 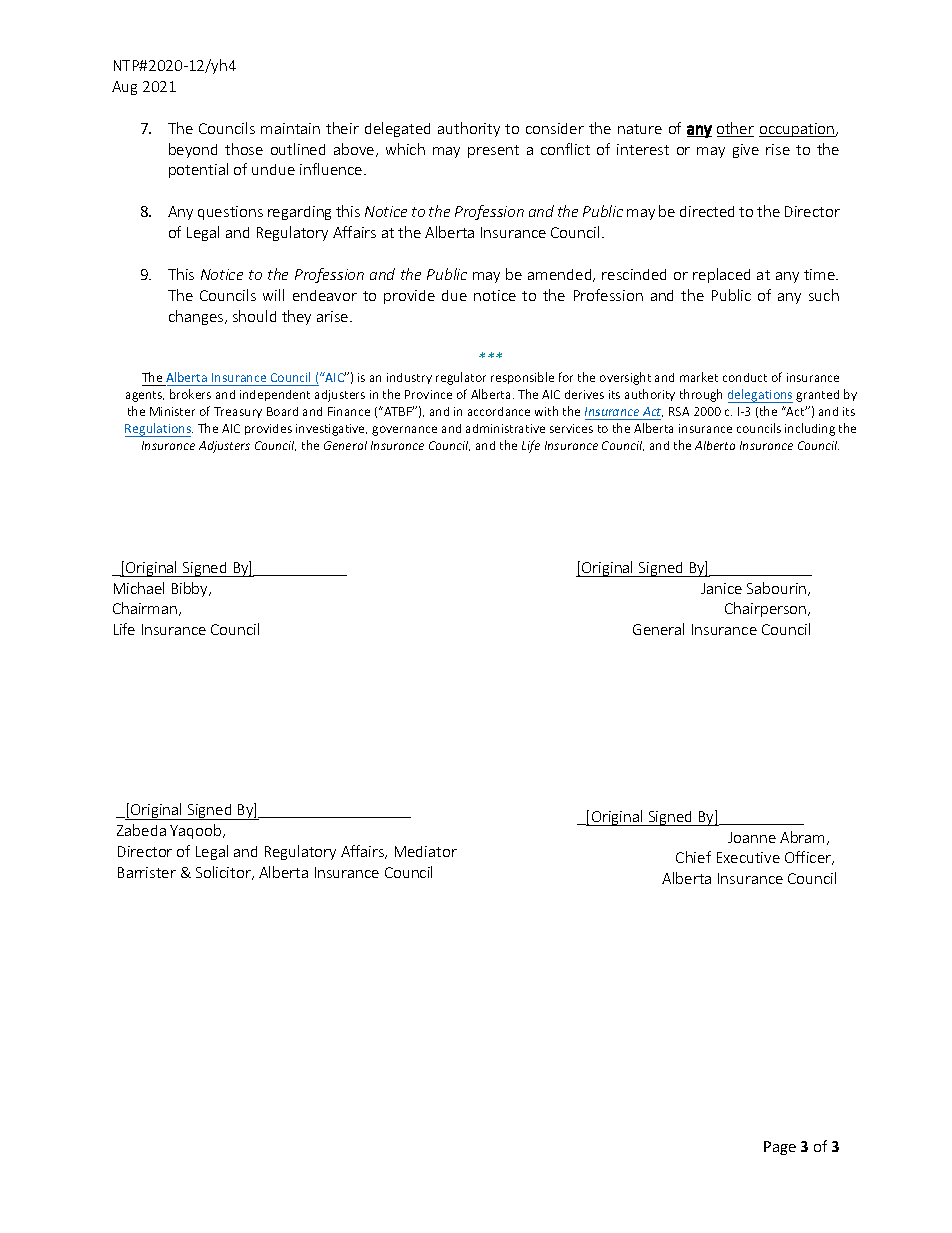 What do you see at coordinates (748, 857) in the image?
I see `Executive` at bounding box center [748, 857].
